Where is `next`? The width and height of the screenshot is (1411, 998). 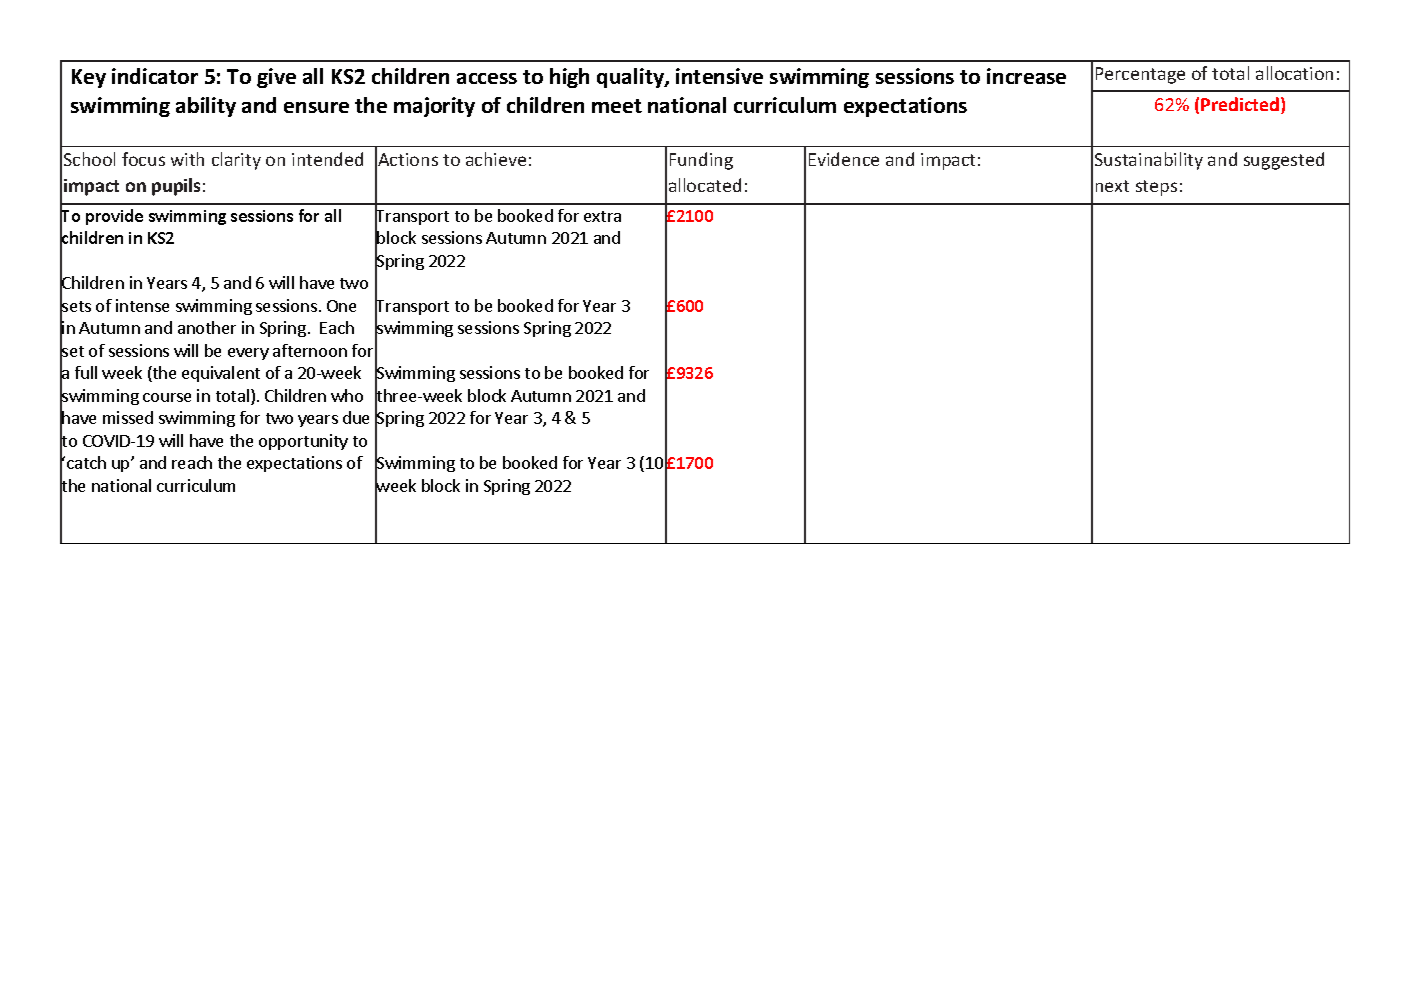 next is located at coordinates (1112, 186).
